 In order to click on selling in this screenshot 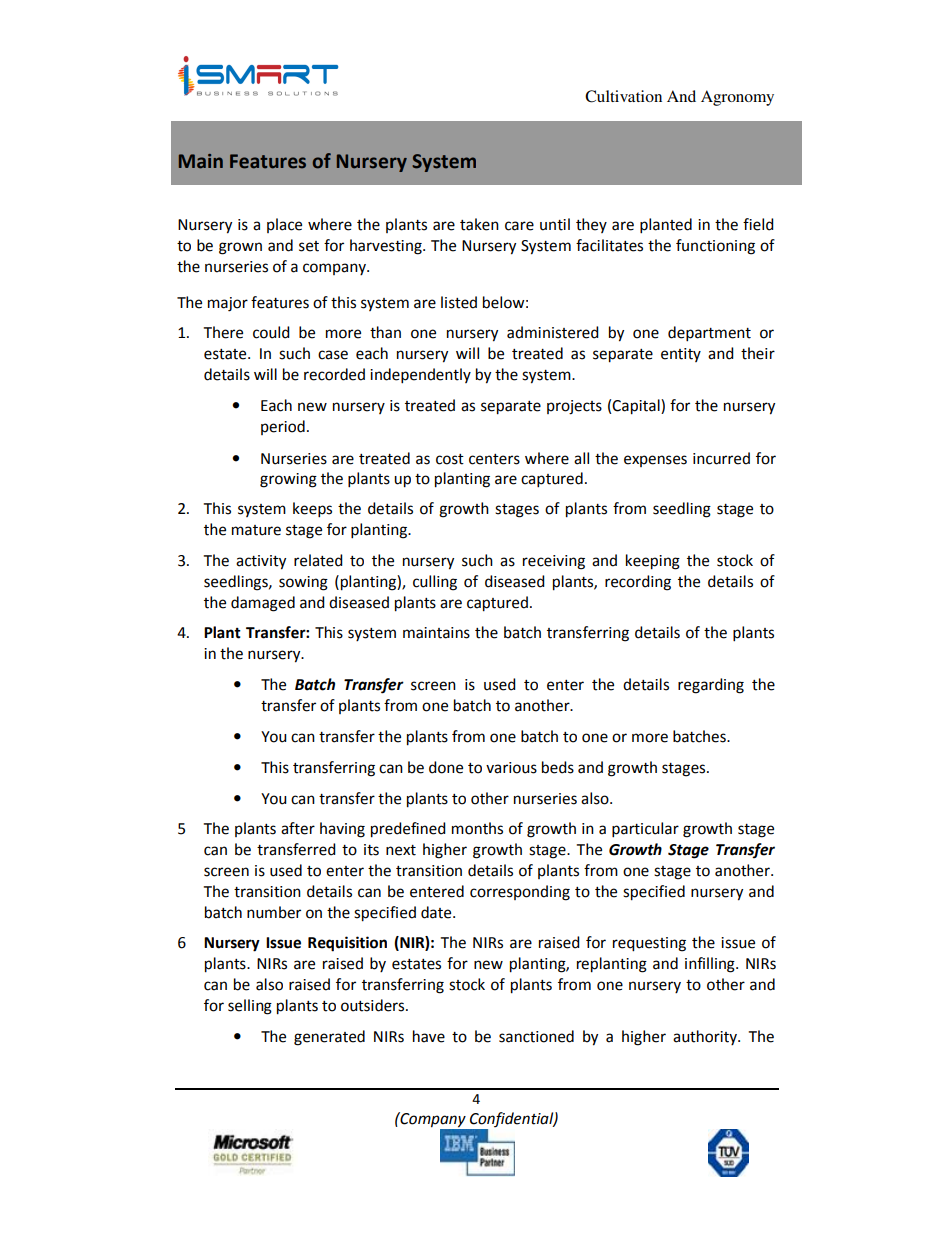, I will do `click(250, 1007)`.
